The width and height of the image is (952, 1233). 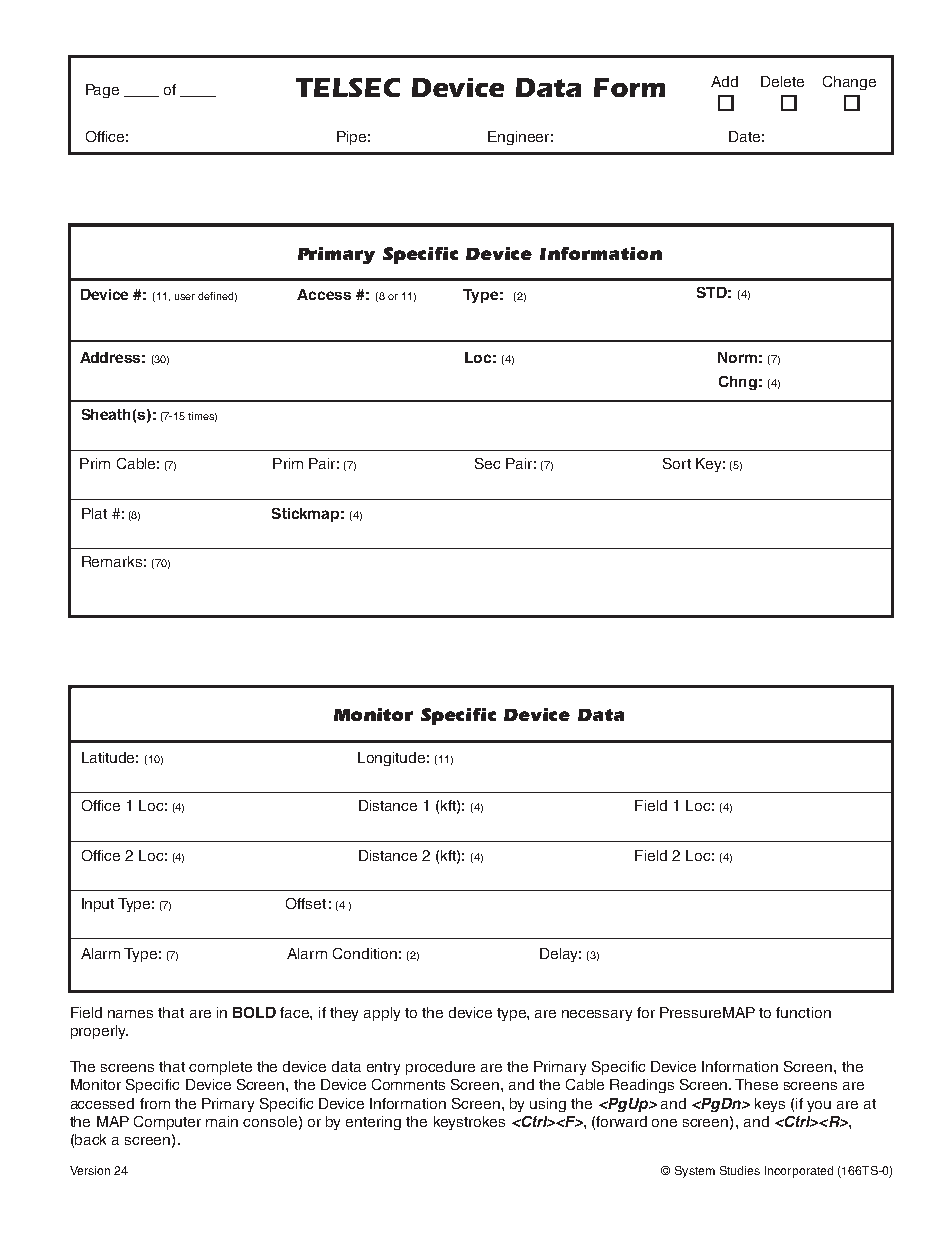 What do you see at coordinates (94, 513) in the image?
I see `Plat` at bounding box center [94, 513].
